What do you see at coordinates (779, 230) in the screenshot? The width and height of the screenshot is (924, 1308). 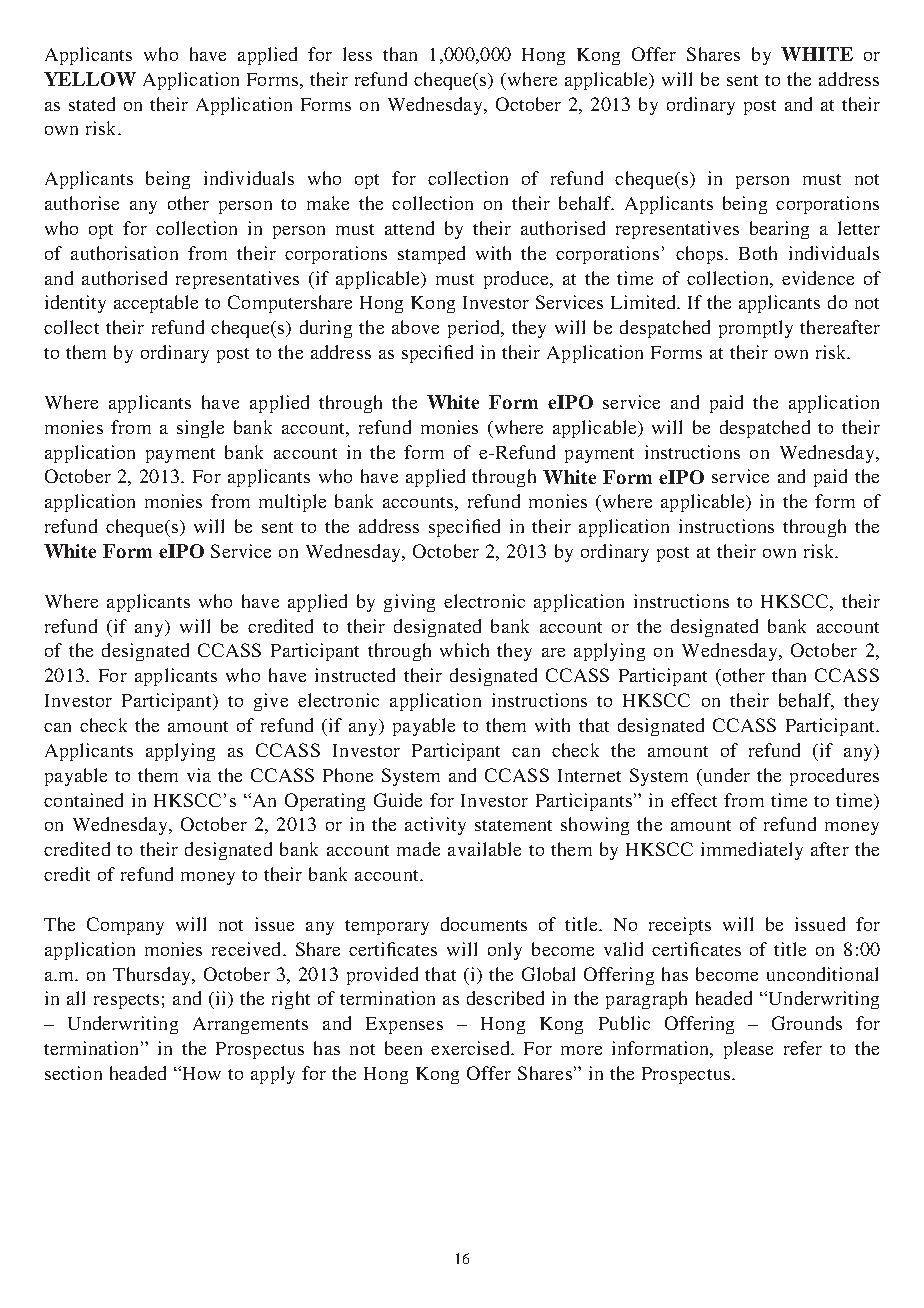 I see `bearing` at bounding box center [779, 230].
